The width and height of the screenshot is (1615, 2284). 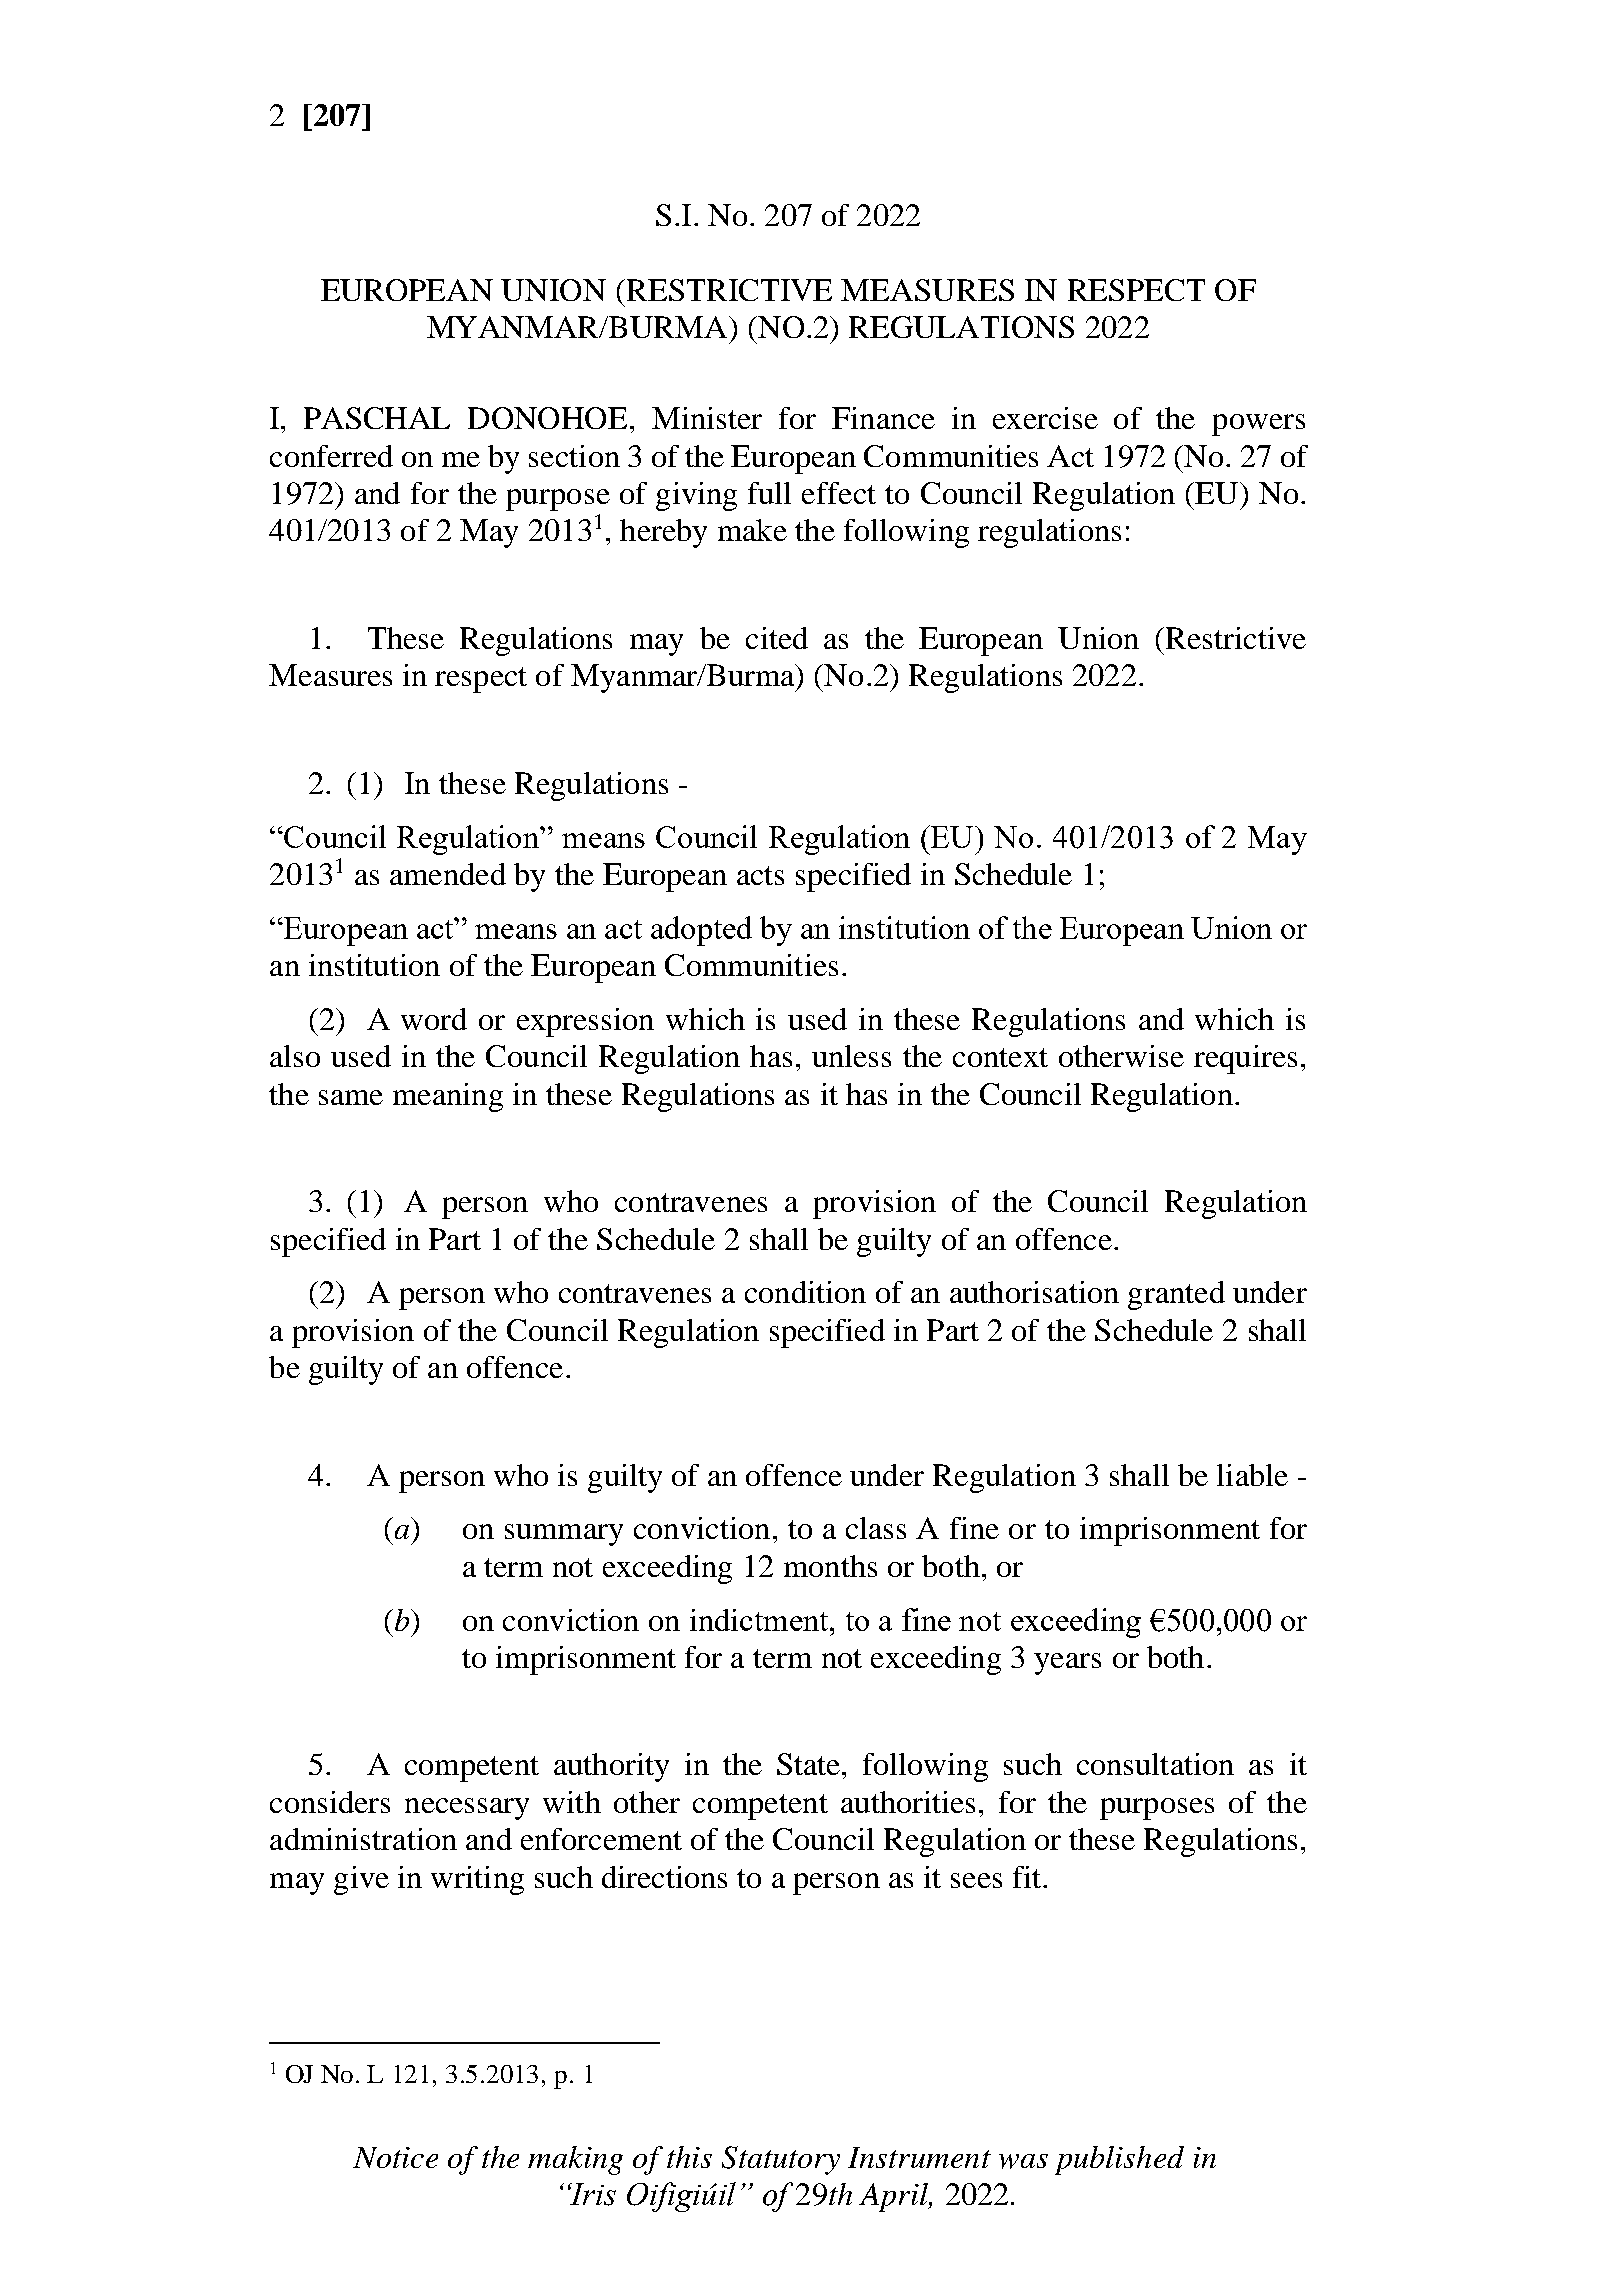 What do you see at coordinates (448, 874) in the screenshot?
I see `amended` at bounding box center [448, 874].
